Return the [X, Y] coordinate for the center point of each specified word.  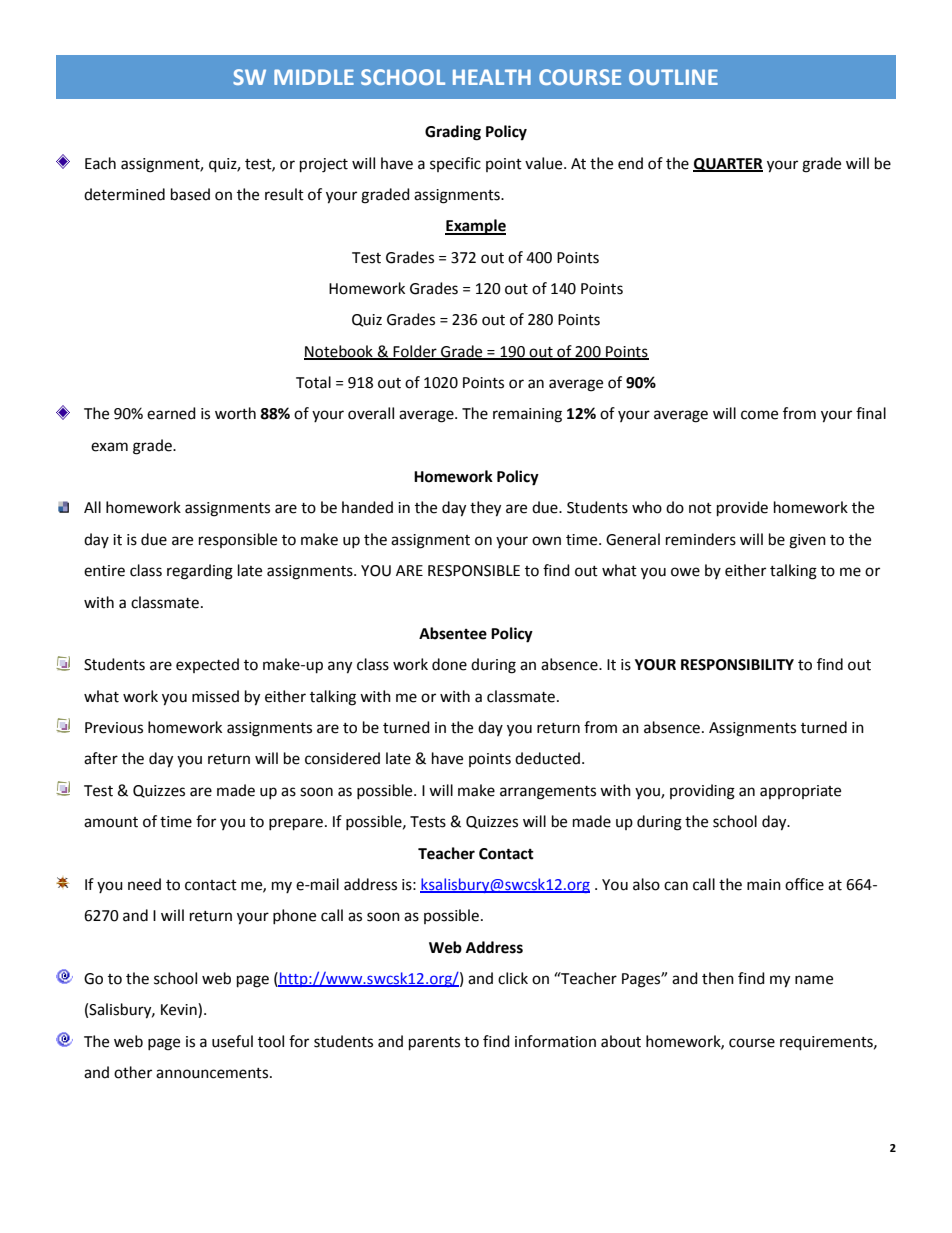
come [759, 415]
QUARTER [728, 165]
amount [111, 822]
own [546, 541]
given [807, 541]
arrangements [548, 793]
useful [232, 1041]
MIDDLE [314, 77]
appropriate [800, 792]
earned [171, 413]
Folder [415, 352]
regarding [200, 572]
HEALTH [492, 77]
